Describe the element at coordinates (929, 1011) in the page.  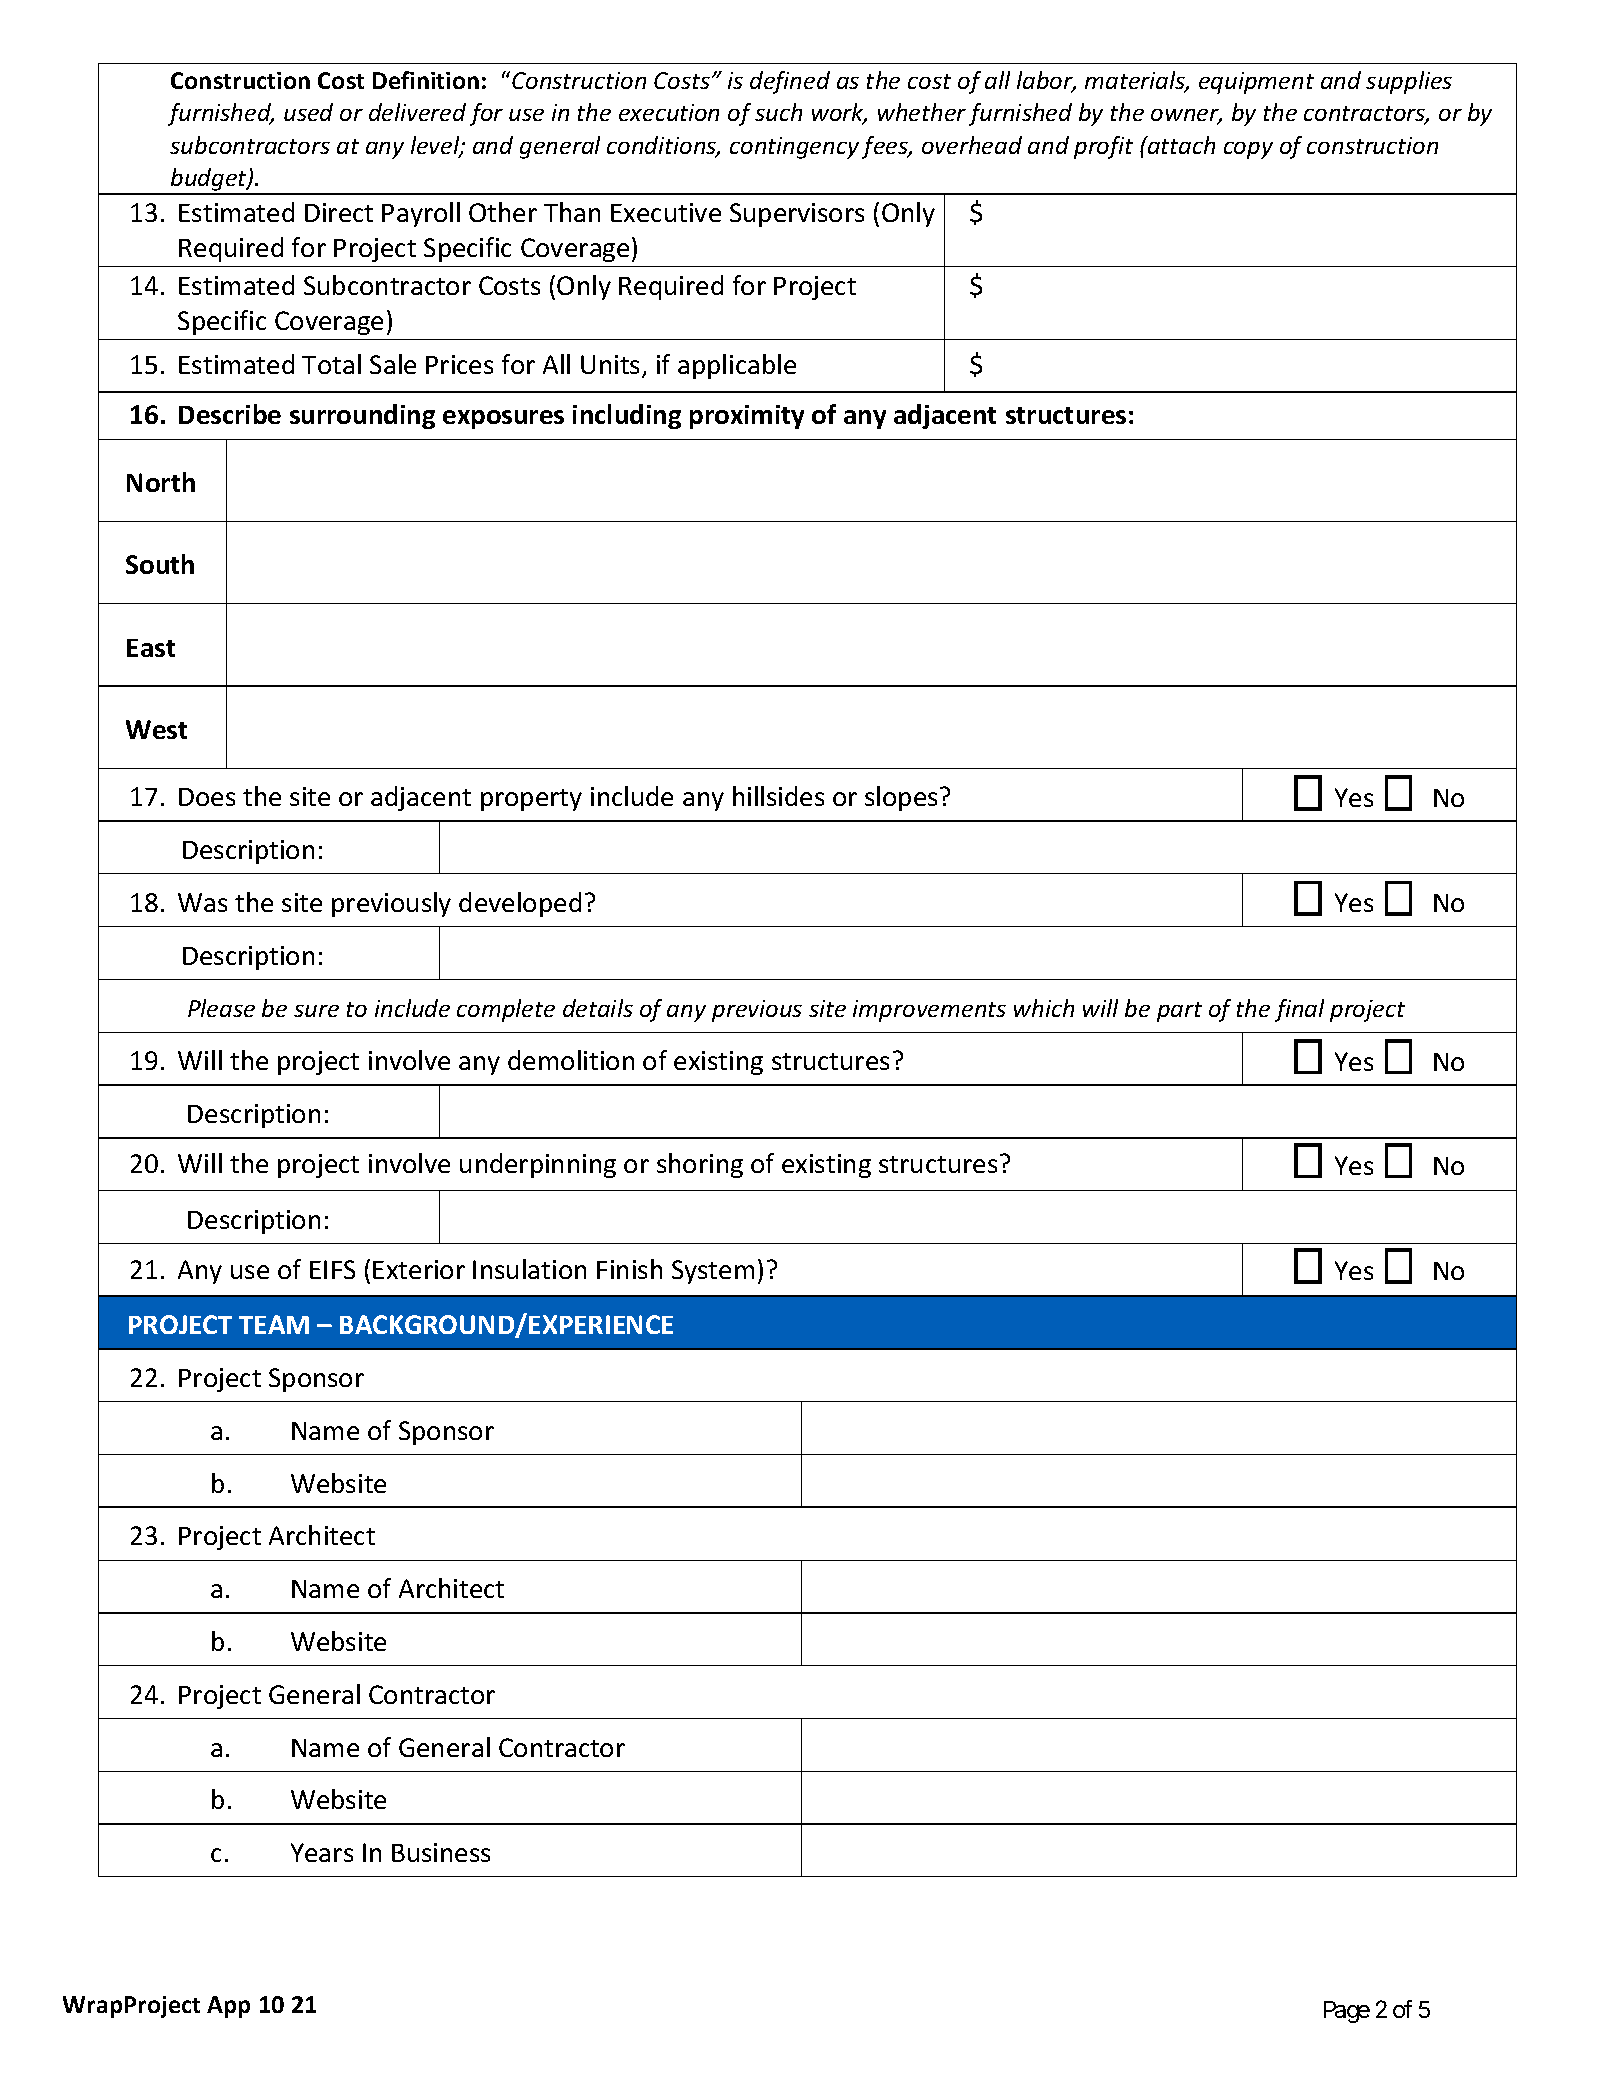
I see `improvements` at that location.
